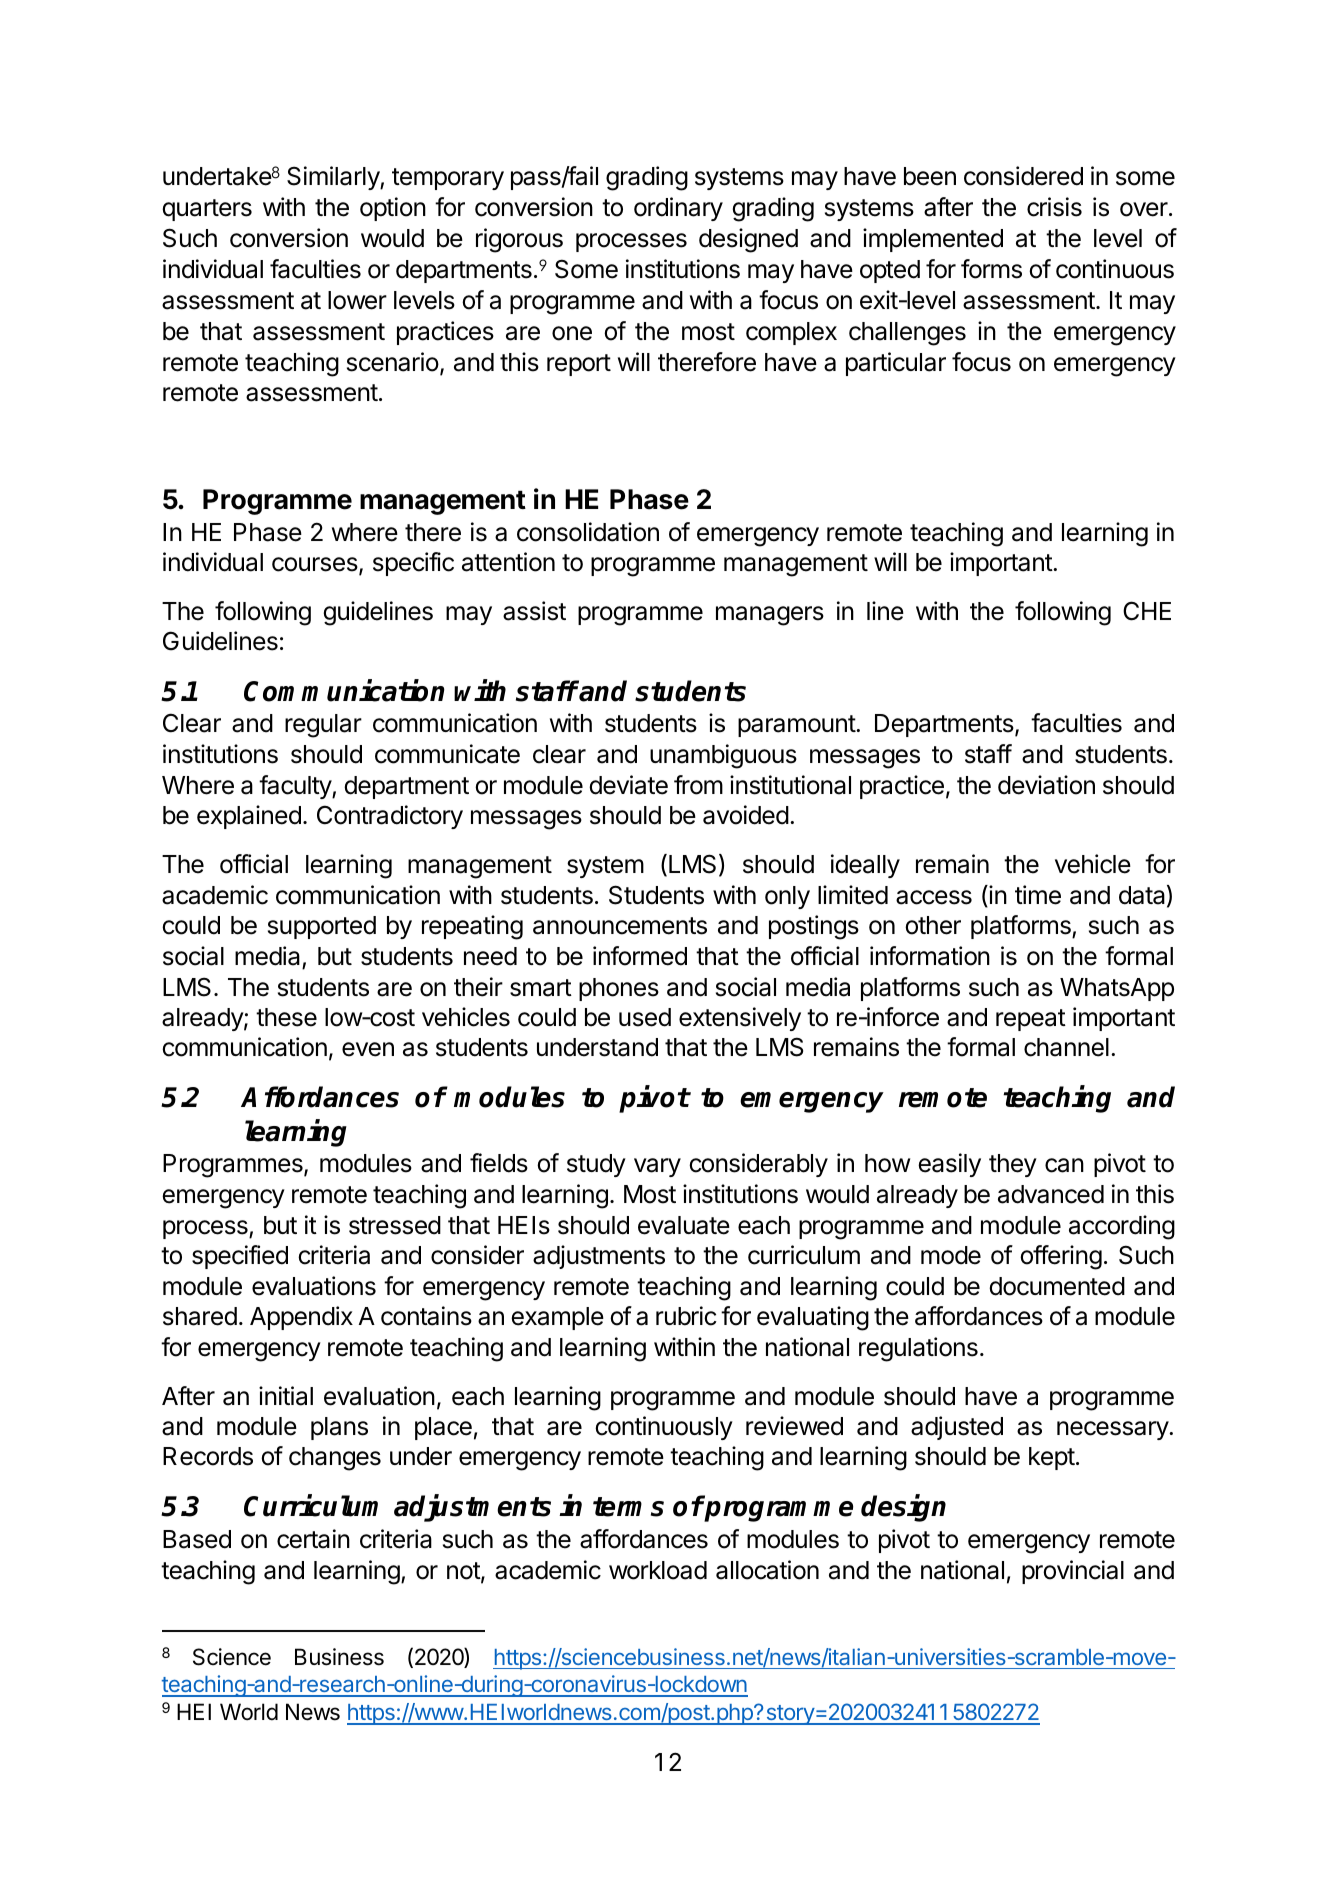 This screenshot has width=1336, height=1889. Describe the element at coordinates (313, 1539) in the screenshot. I see `certain` at that location.
